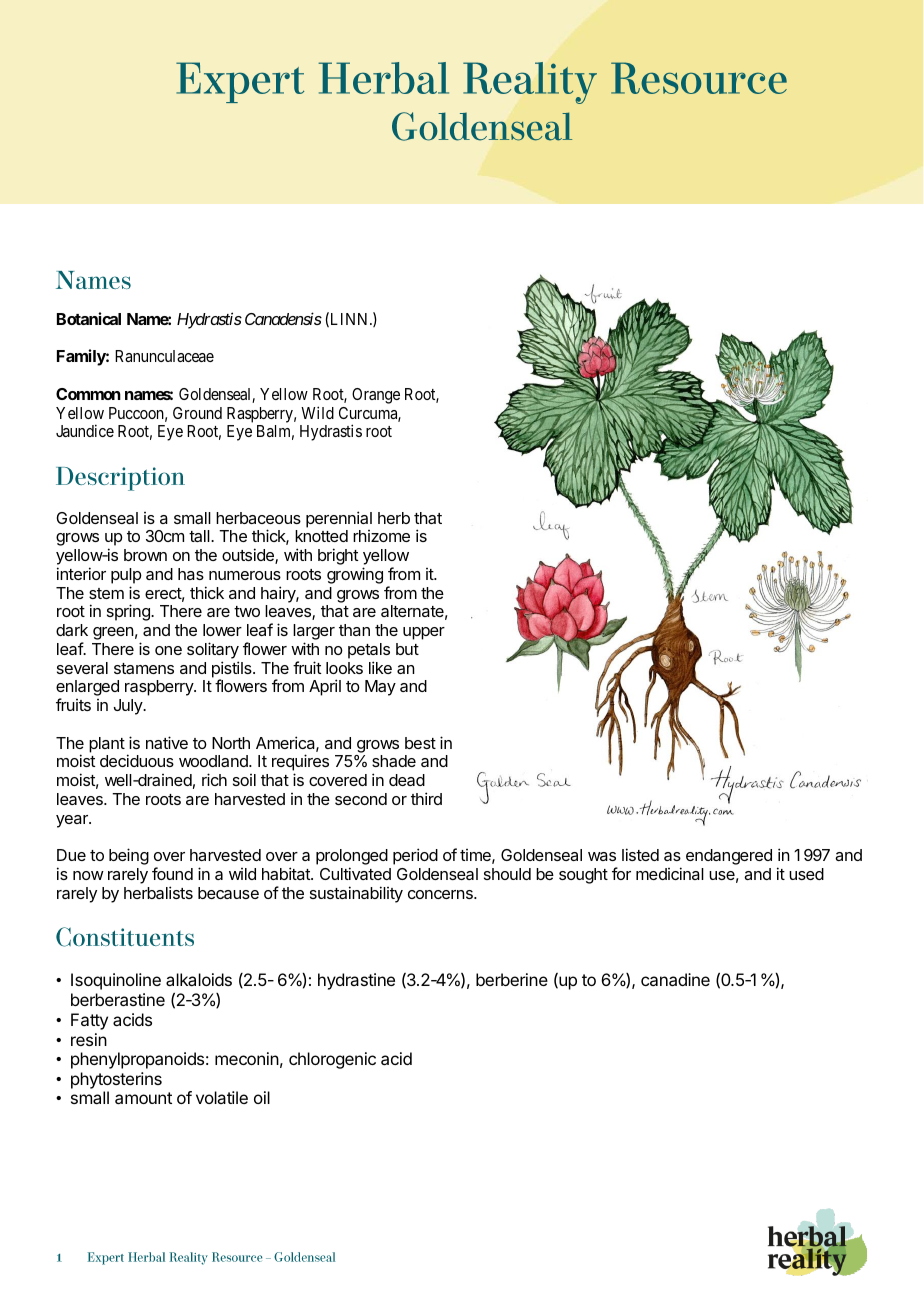 The image size is (924, 1308). What do you see at coordinates (441, 894) in the screenshot?
I see `concerns` at bounding box center [441, 894].
